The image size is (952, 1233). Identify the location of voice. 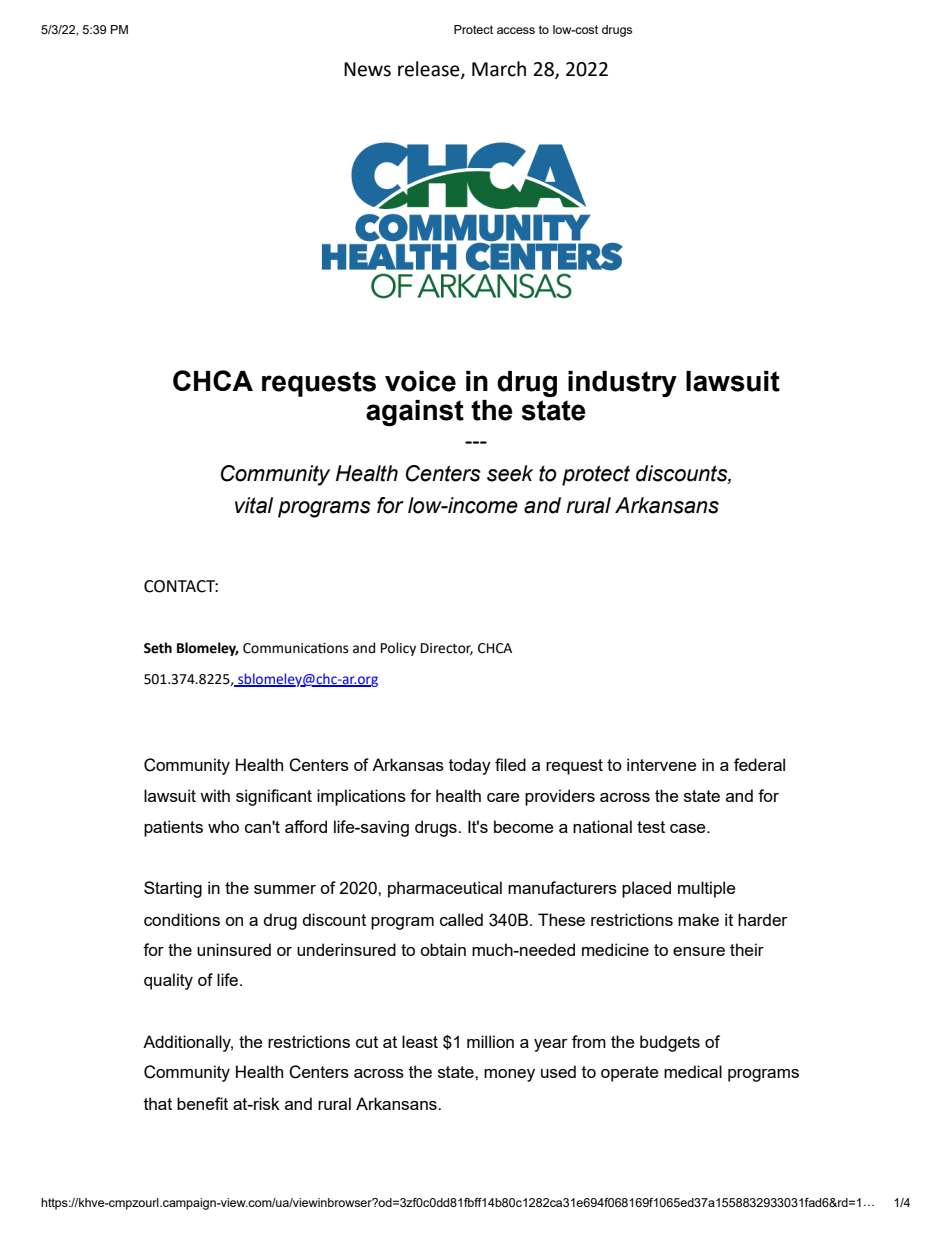
(420, 381).
